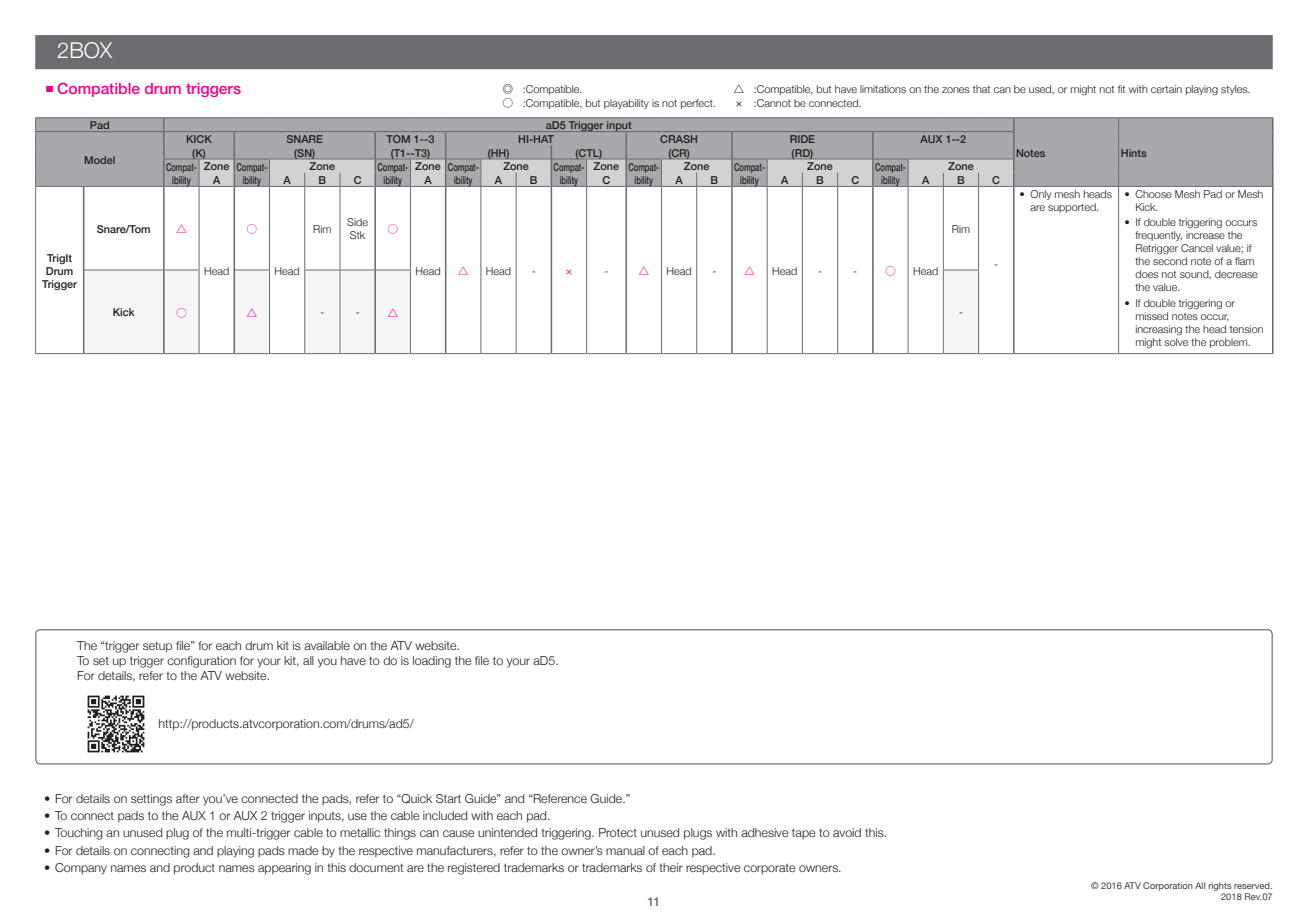 This document has height=924, width=1308. What do you see at coordinates (157, 647) in the document?
I see `setup` at bounding box center [157, 647].
